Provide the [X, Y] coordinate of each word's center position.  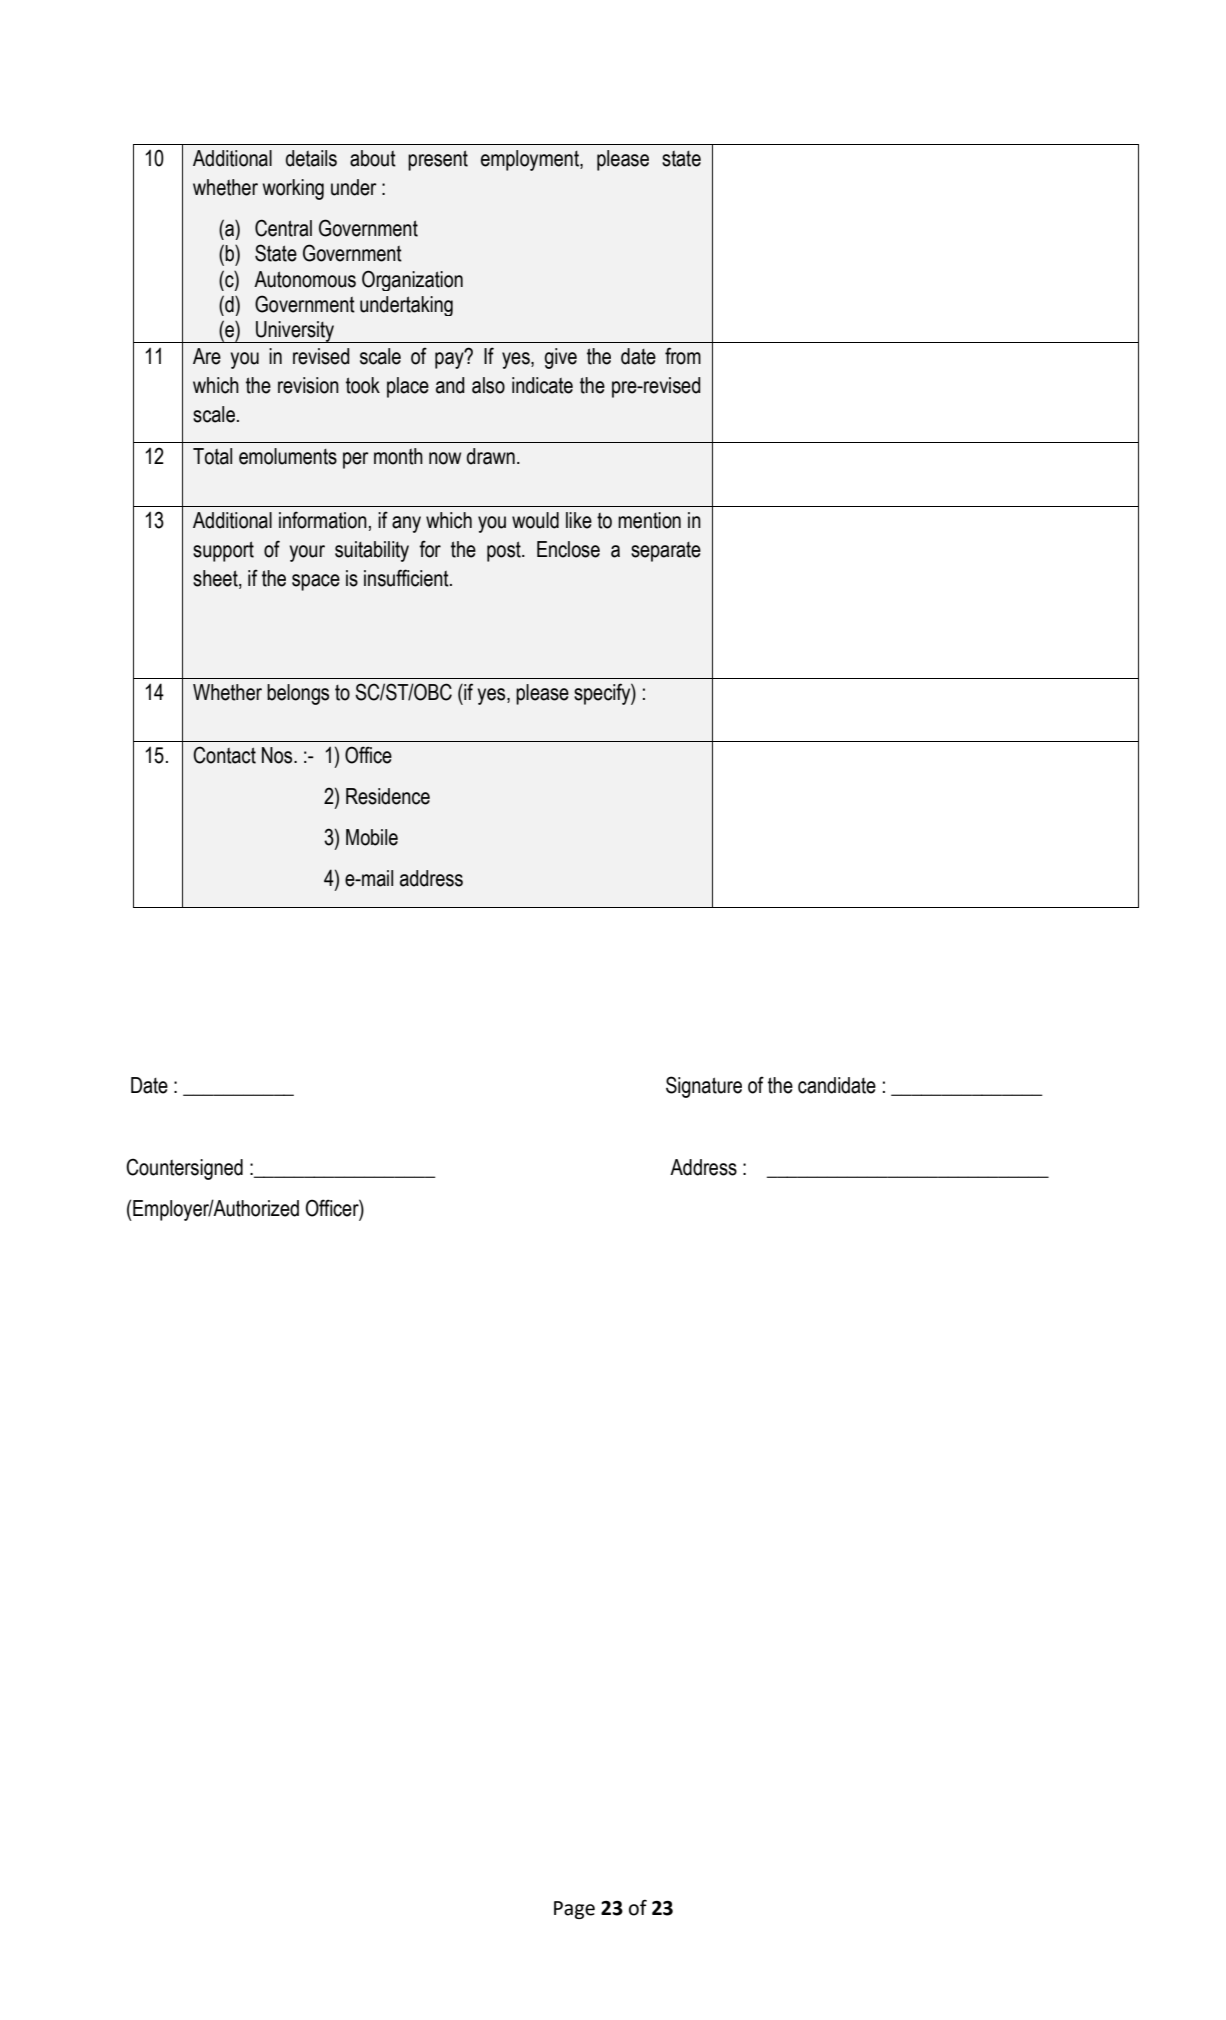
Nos [278, 755]
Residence [388, 796]
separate [666, 552]
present [438, 160]
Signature [704, 1087]
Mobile [372, 837]
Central [283, 228]
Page [574, 1910]
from [683, 356]
